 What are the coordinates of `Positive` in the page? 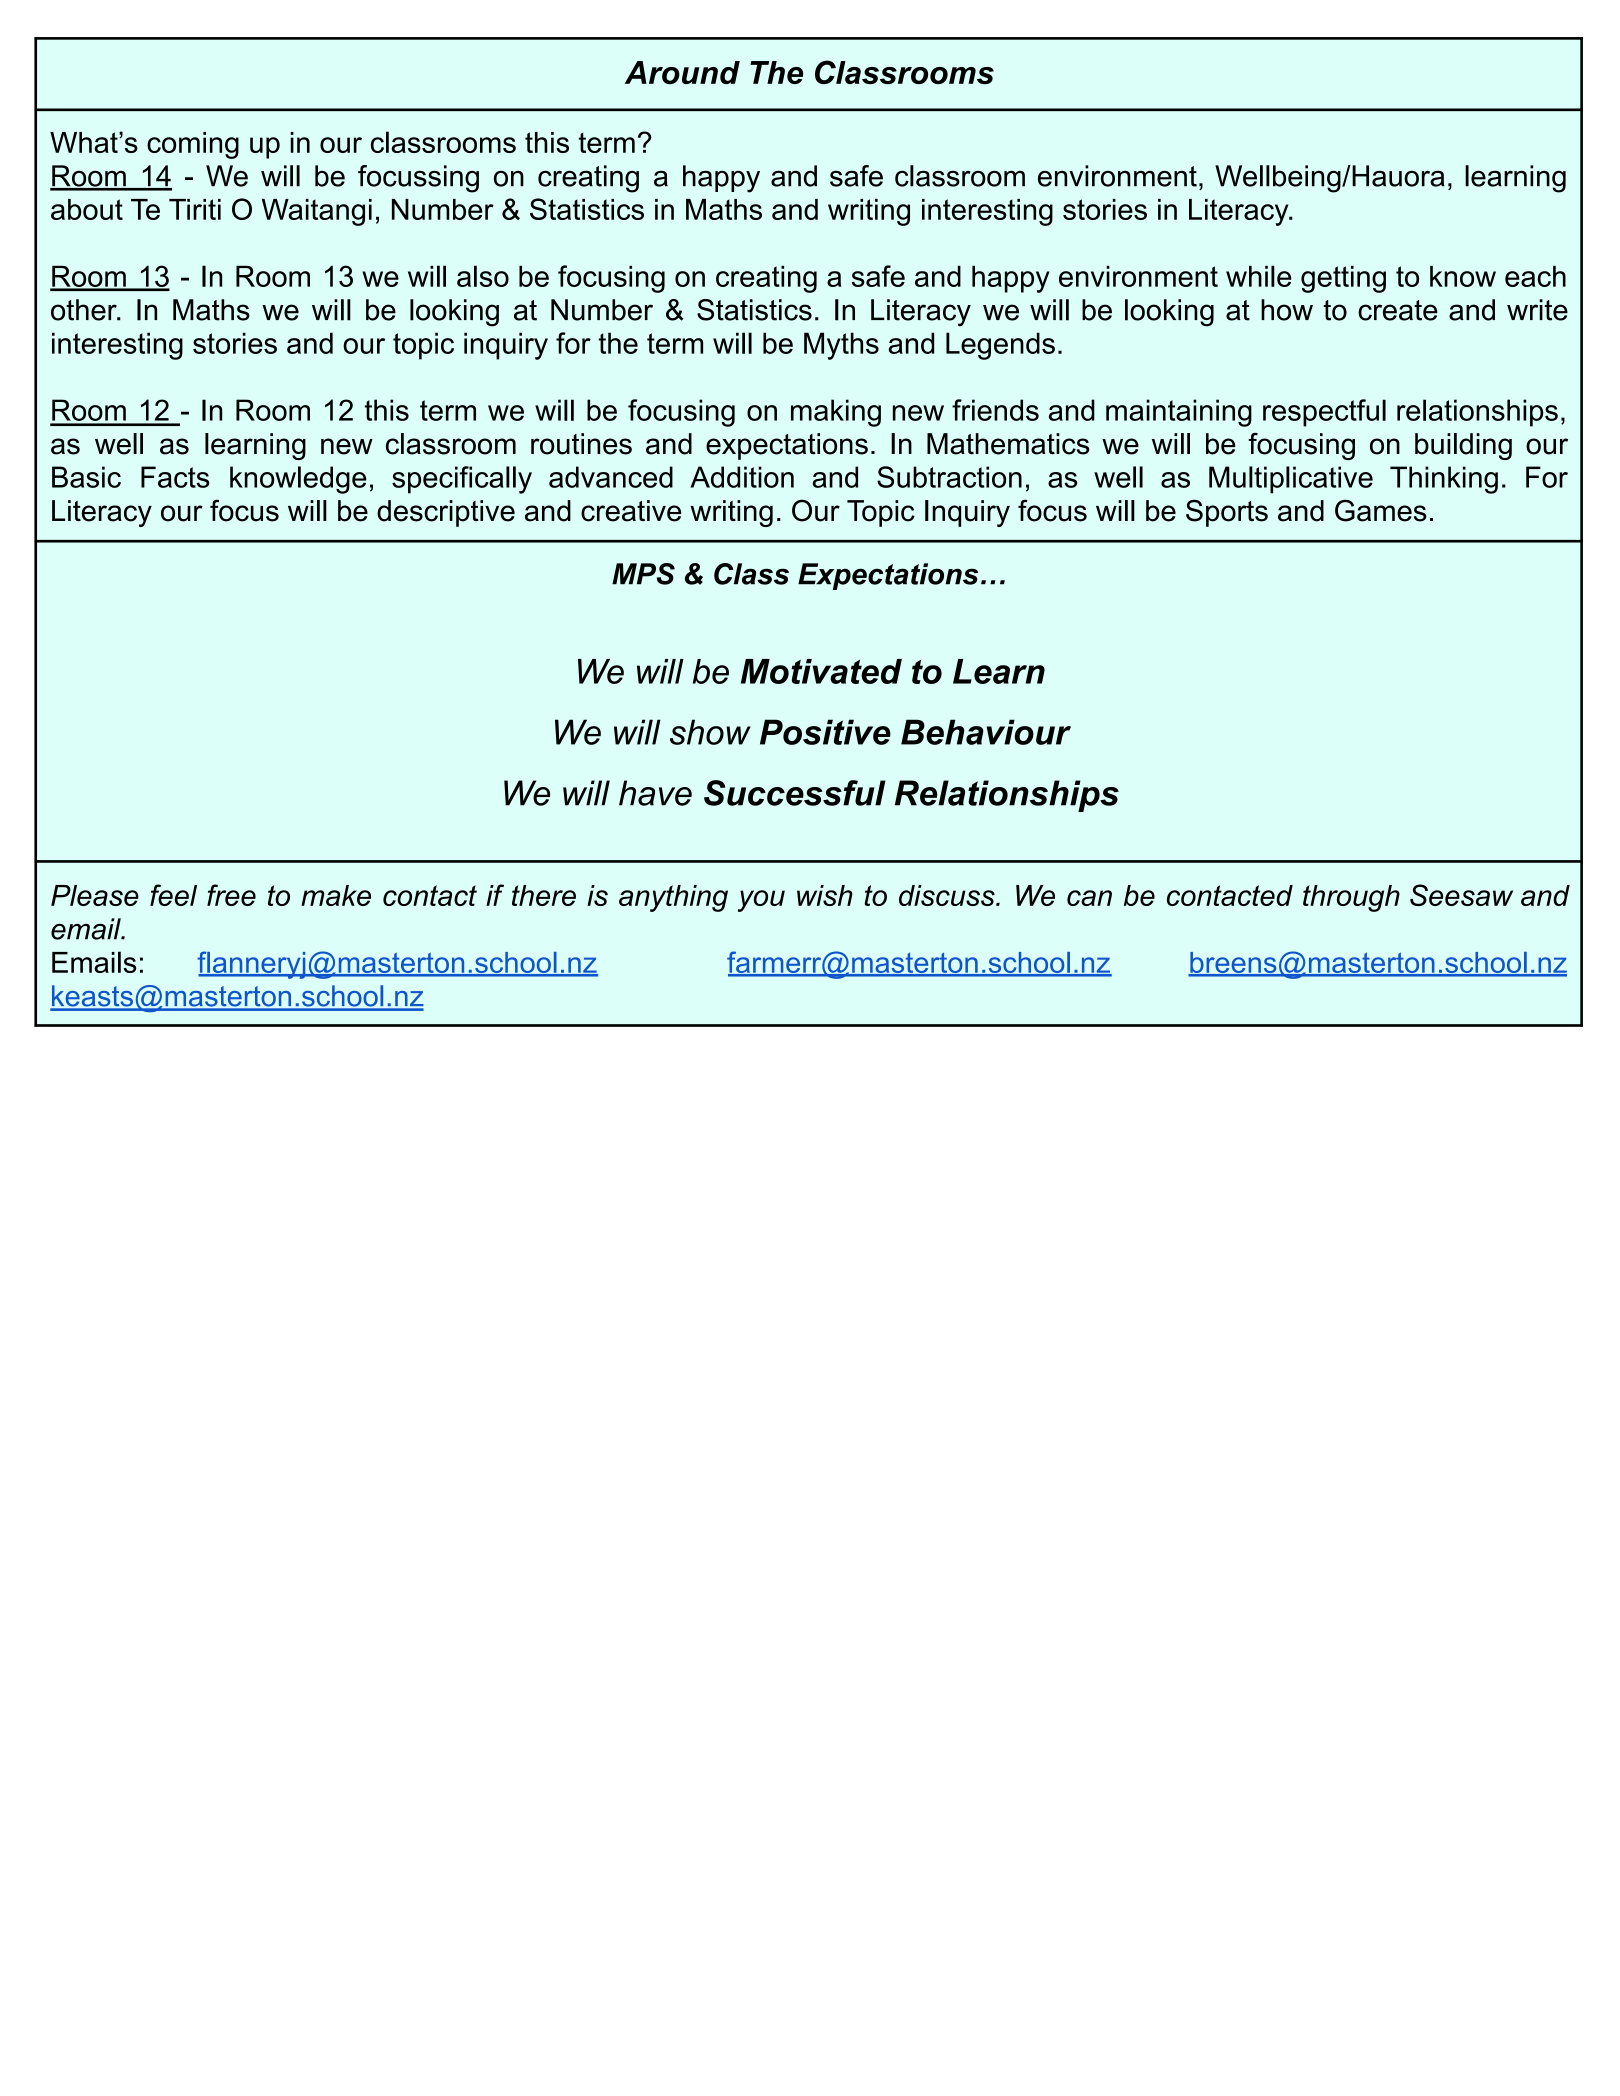 It's located at (825, 732).
